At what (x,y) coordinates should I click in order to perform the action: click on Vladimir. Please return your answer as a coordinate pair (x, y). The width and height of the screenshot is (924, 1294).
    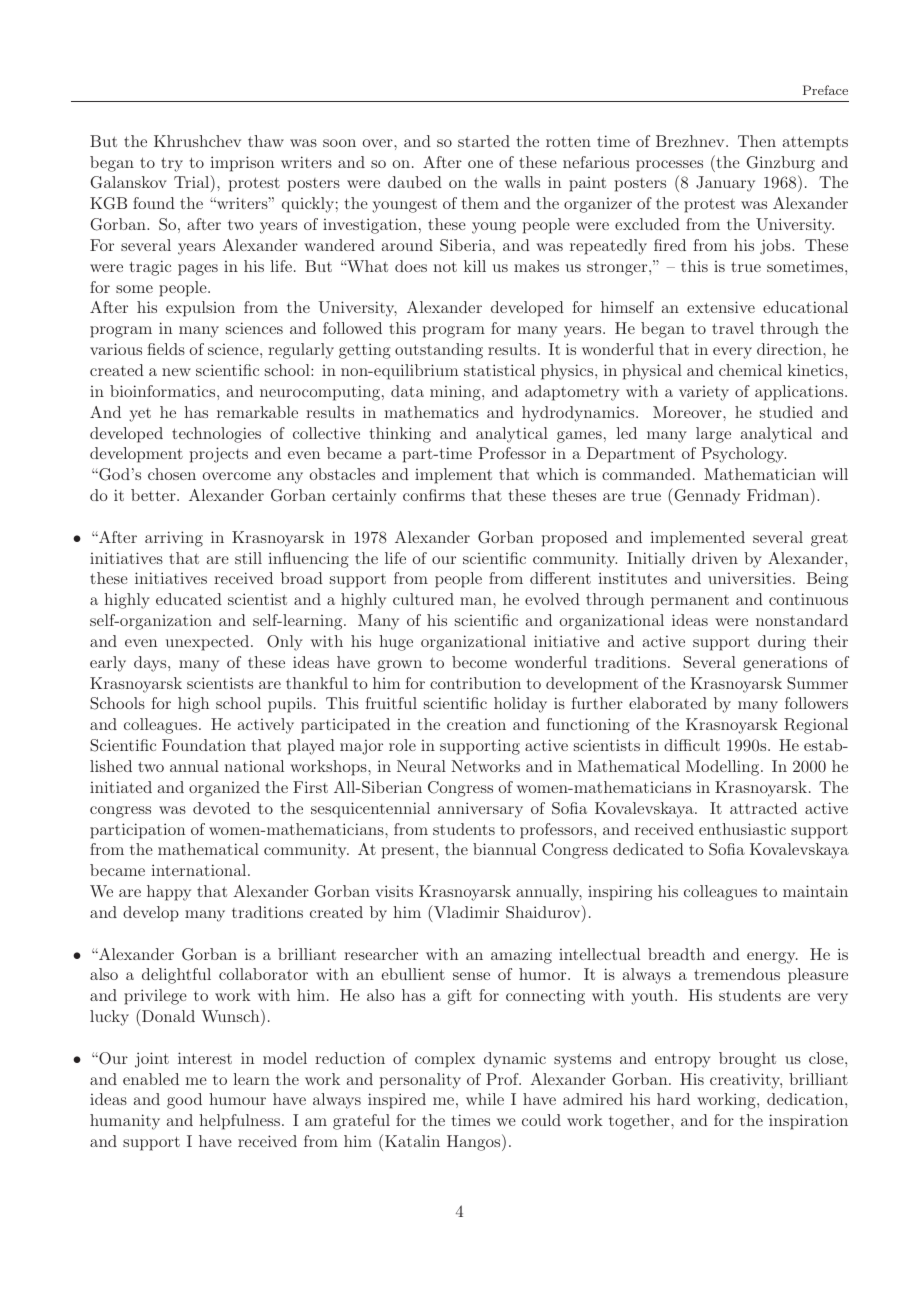
    Looking at the image, I should click on (465, 911).
